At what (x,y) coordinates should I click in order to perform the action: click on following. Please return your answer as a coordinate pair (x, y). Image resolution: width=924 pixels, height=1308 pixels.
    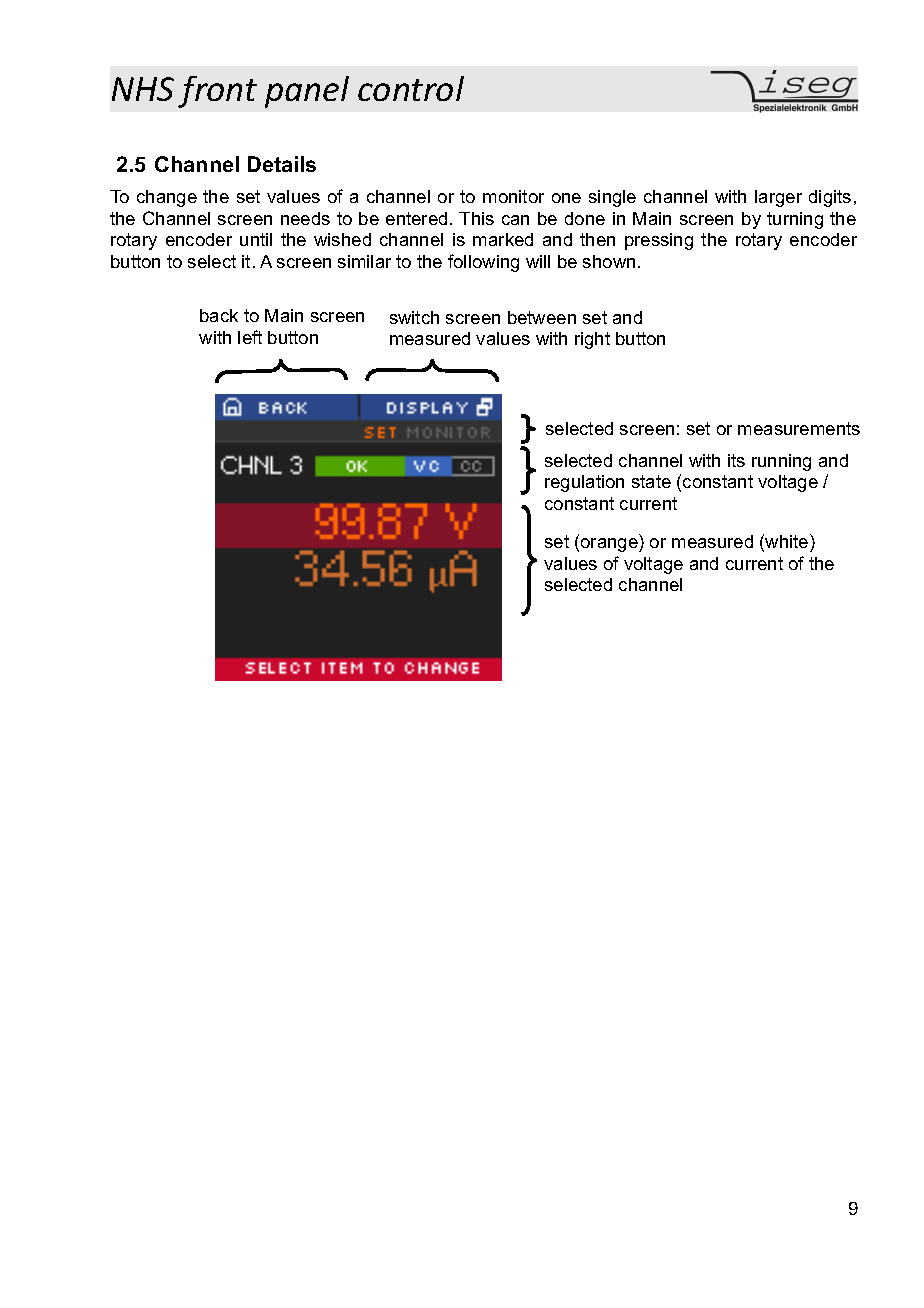
    Looking at the image, I should click on (483, 263).
